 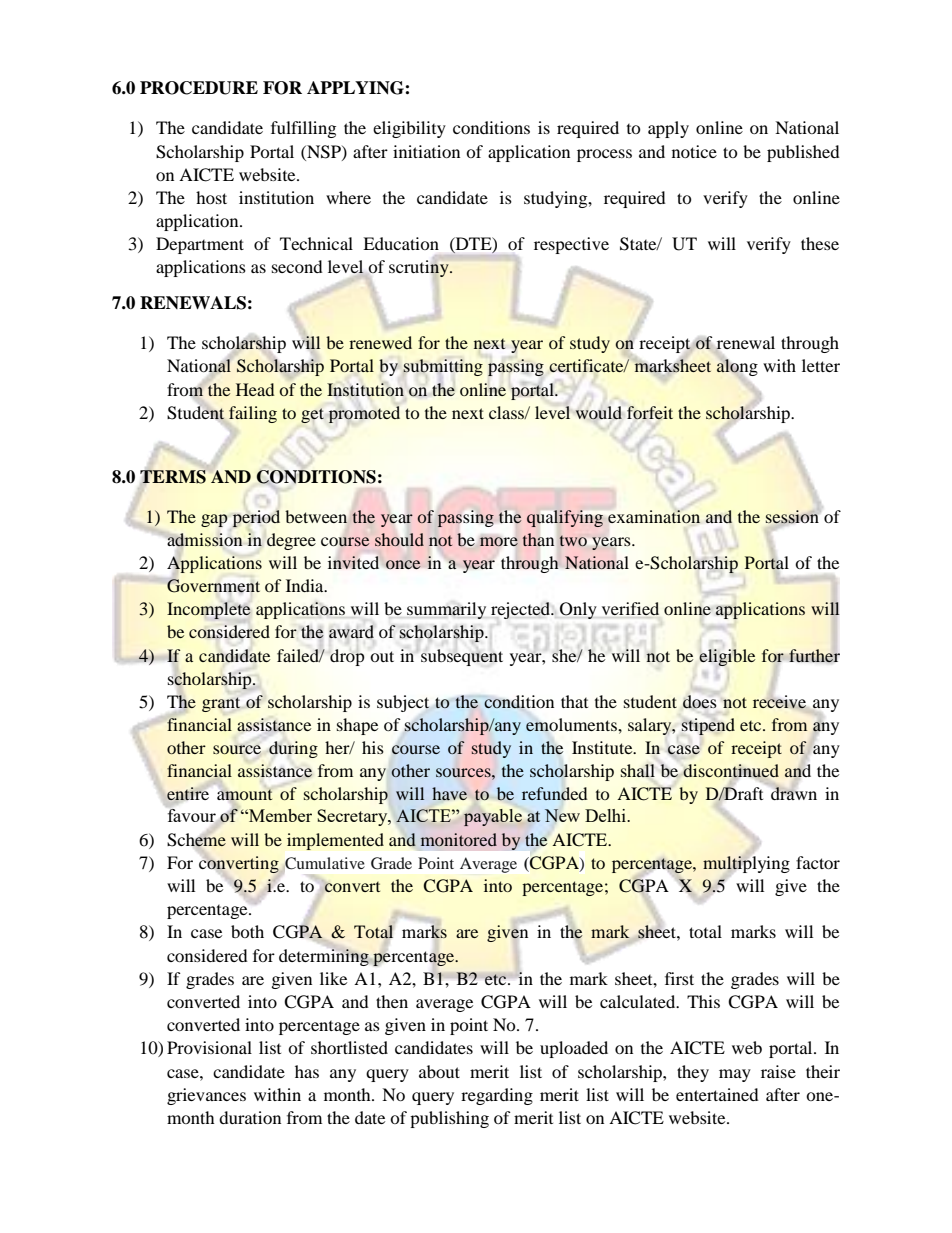 What do you see at coordinates (209, 610) in the document?
I see `Incomplete` at bounding box center [209, 610].
